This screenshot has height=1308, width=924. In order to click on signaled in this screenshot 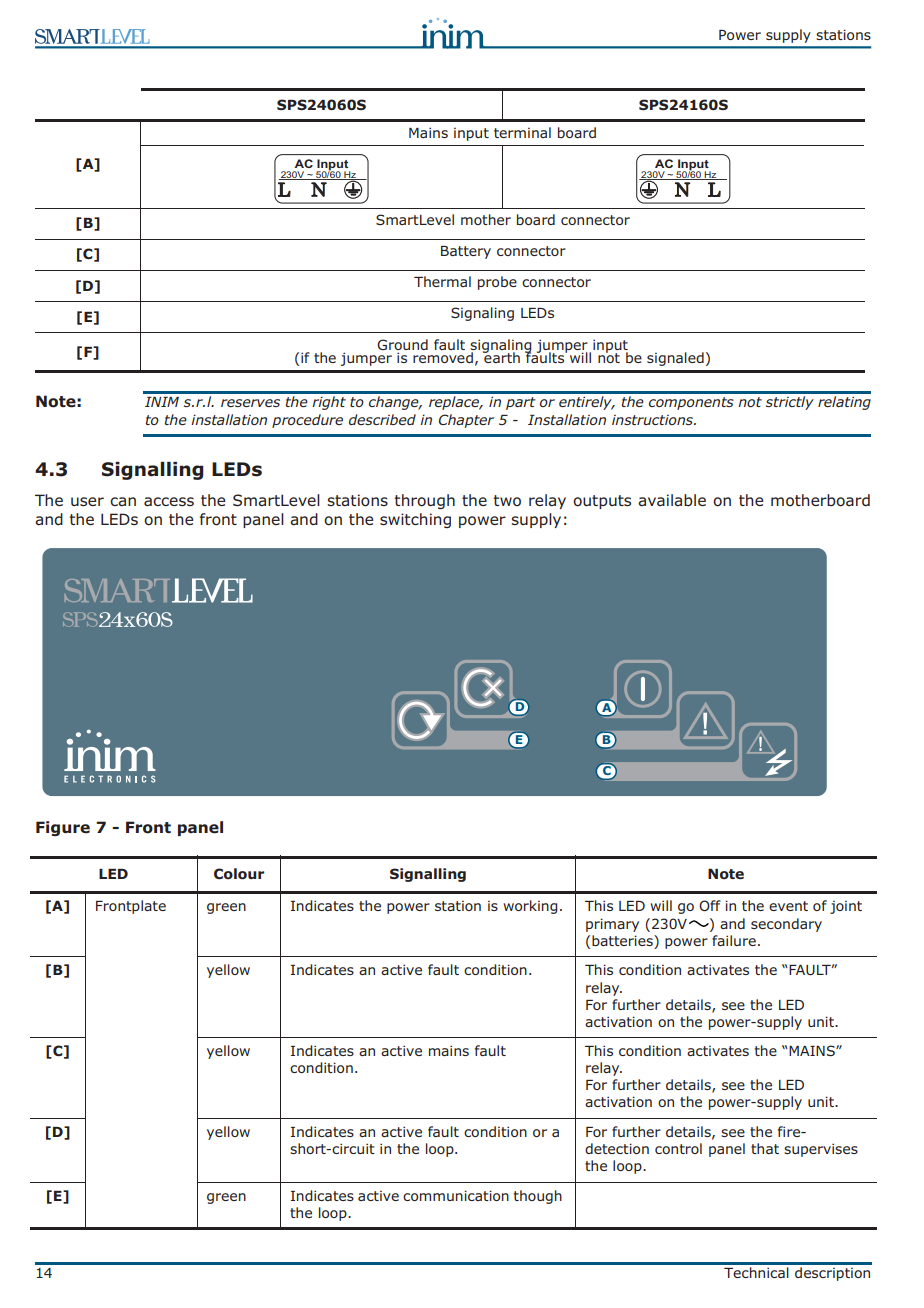, I will do `click(675, 359)`.
